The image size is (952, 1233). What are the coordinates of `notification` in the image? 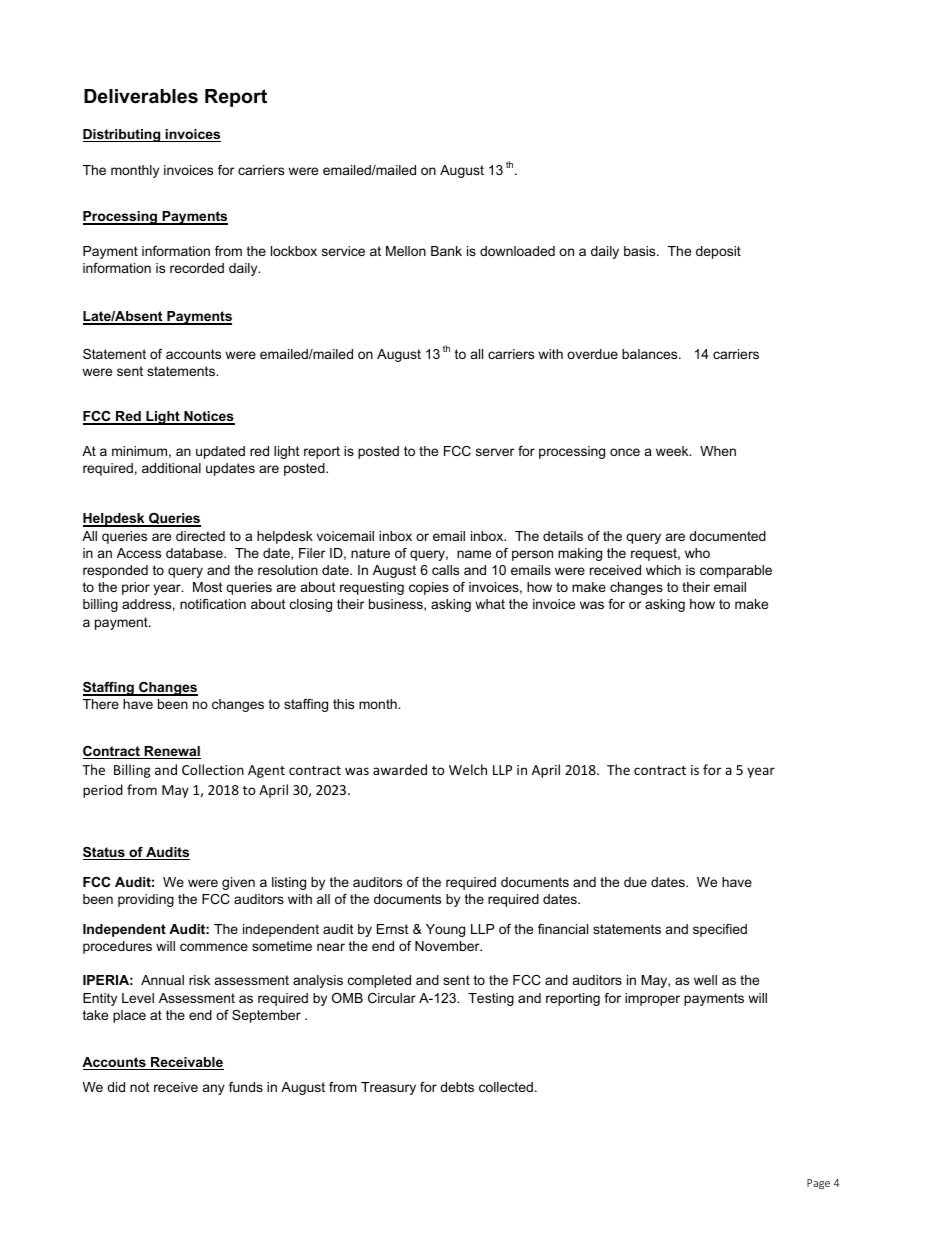 It's located at (213, 604).
